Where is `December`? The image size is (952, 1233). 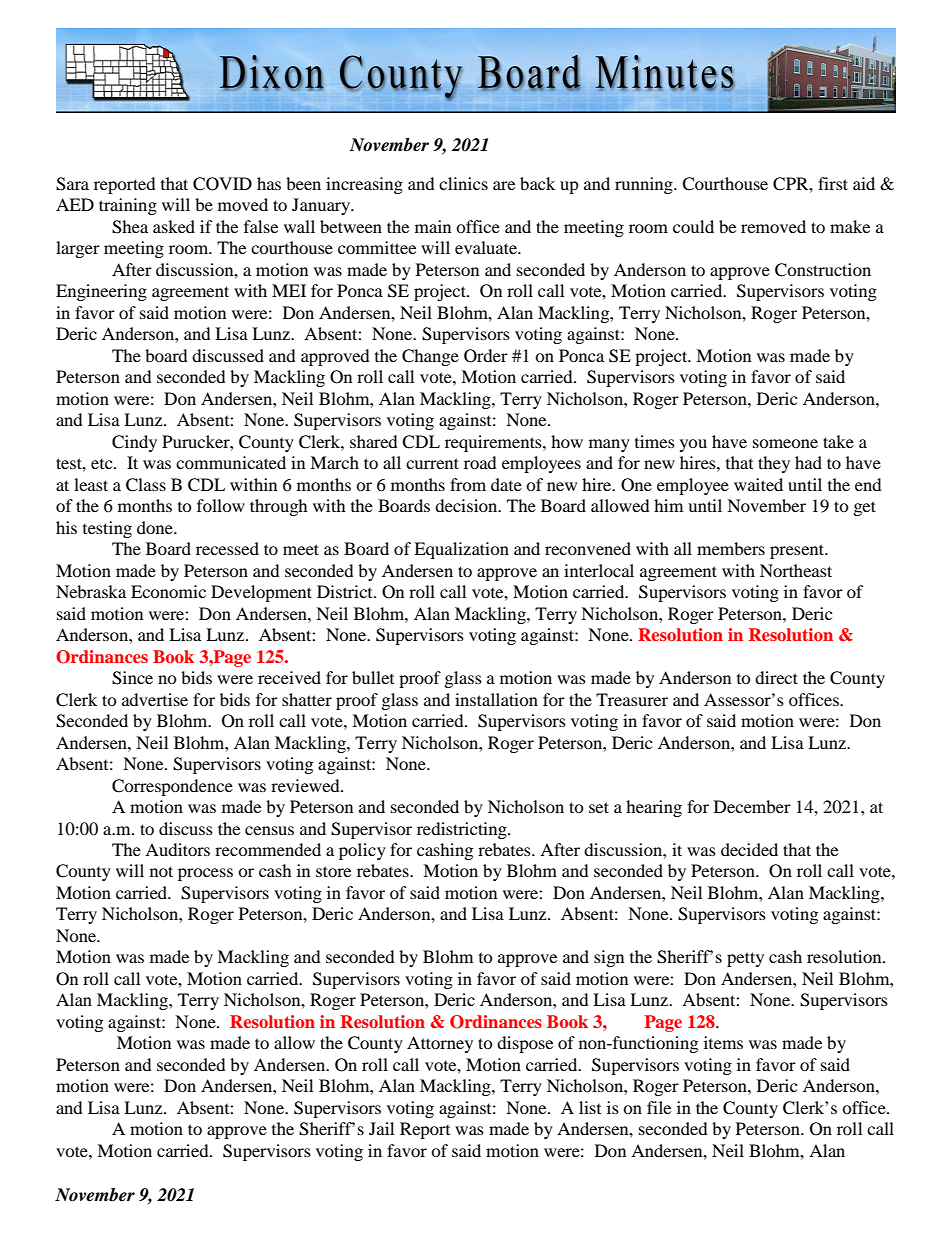
December is located at coordinates (752, 806).
